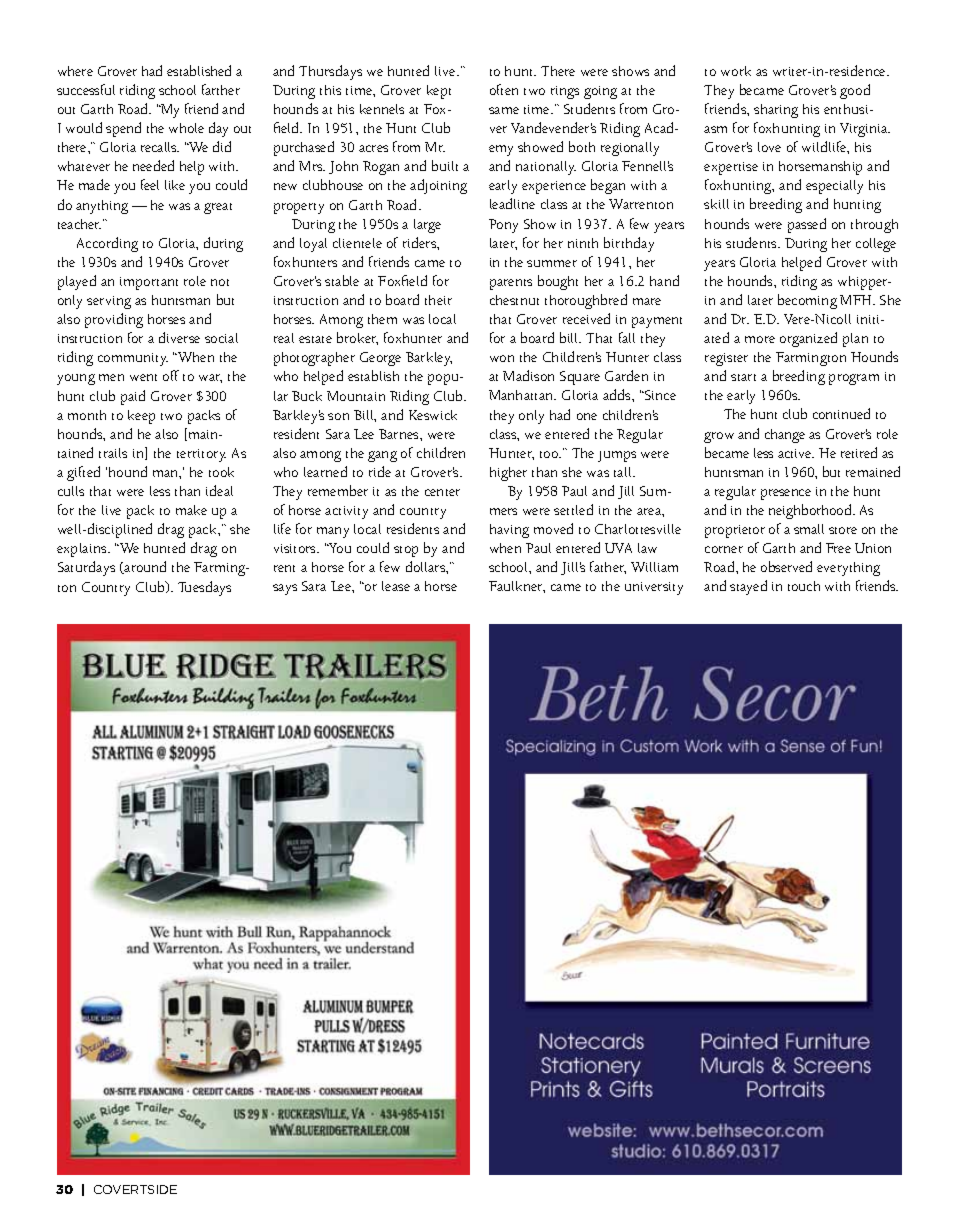 This screenshot has height=1232, width=959. Describe the element at coordinates (221, 89) in the screenshot. I see `farther` at that location.
